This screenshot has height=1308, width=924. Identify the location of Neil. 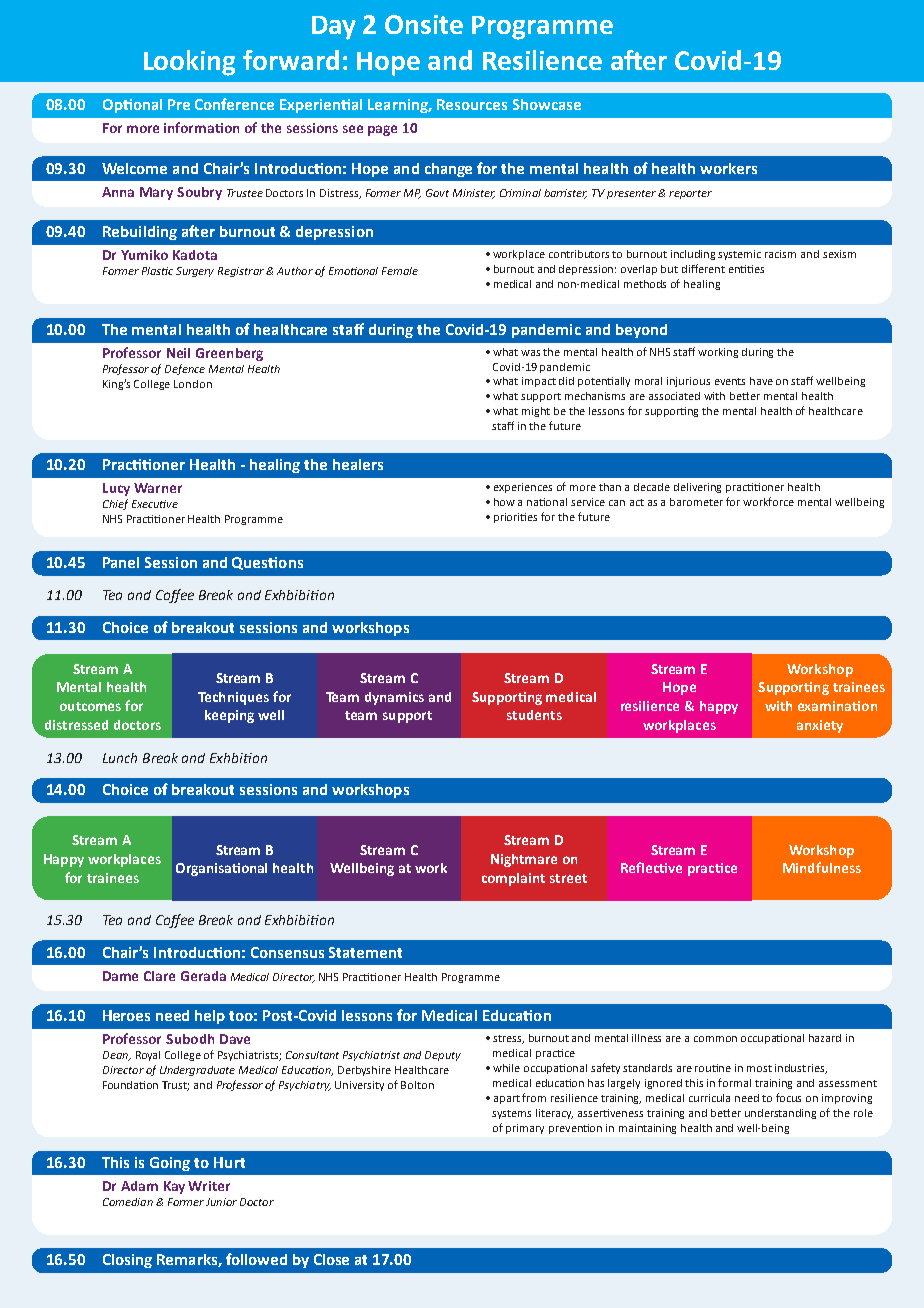
(178, 353).
